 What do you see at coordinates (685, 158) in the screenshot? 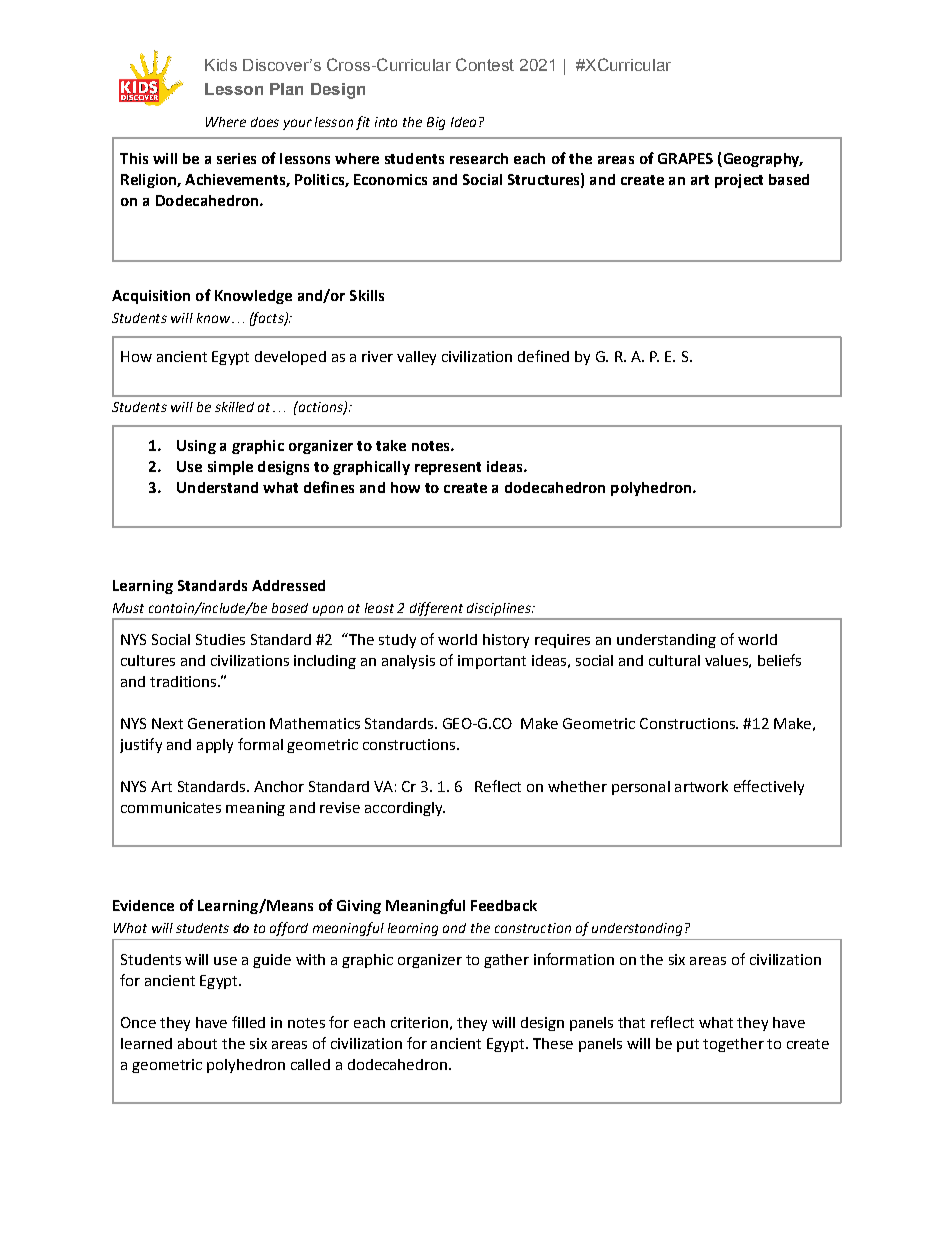
I see `GRAPES` at bounding box center [685, 158].
